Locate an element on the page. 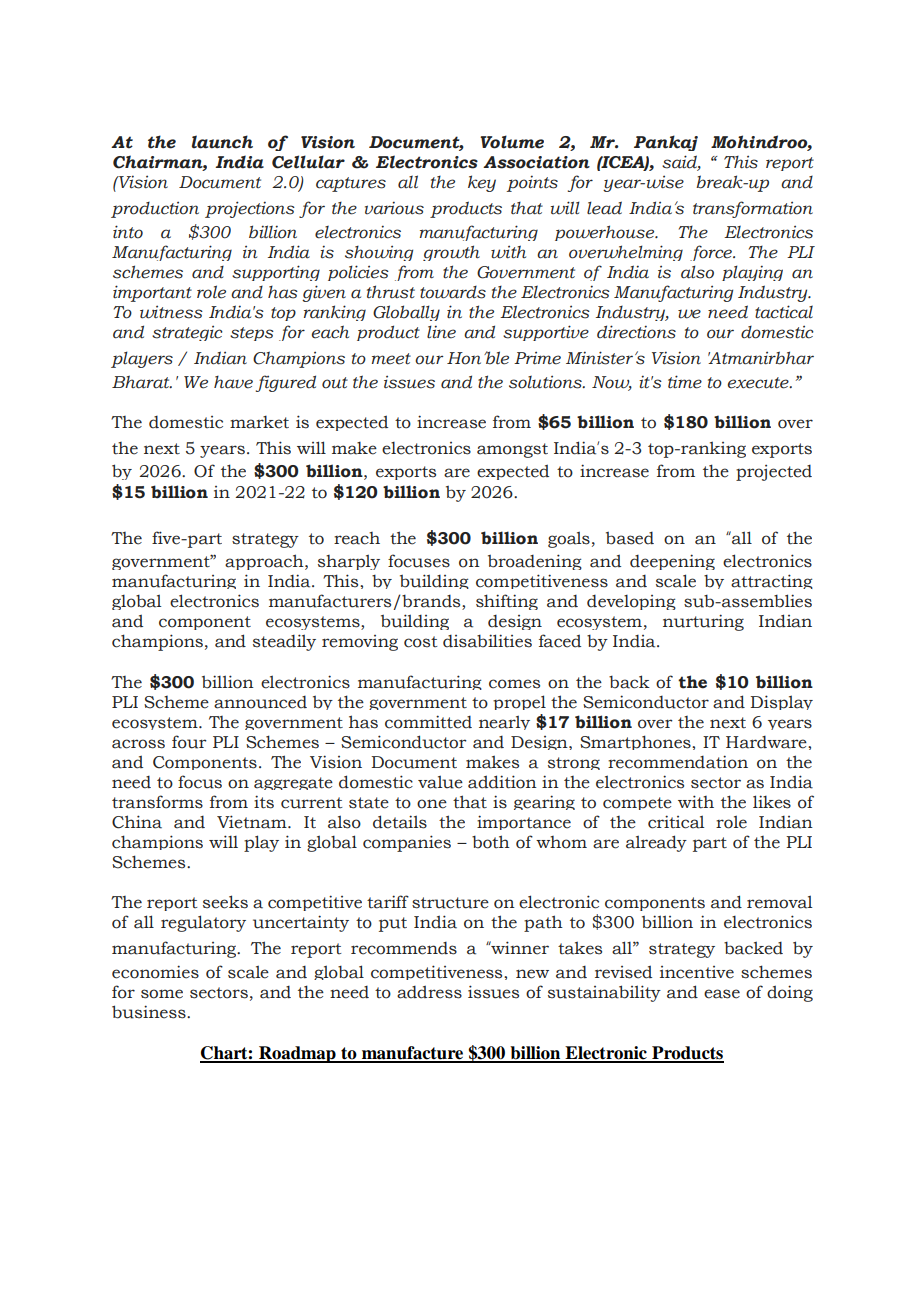 The width and height of the image is (924, 1308). launch is located at coordinates (222, 142).
